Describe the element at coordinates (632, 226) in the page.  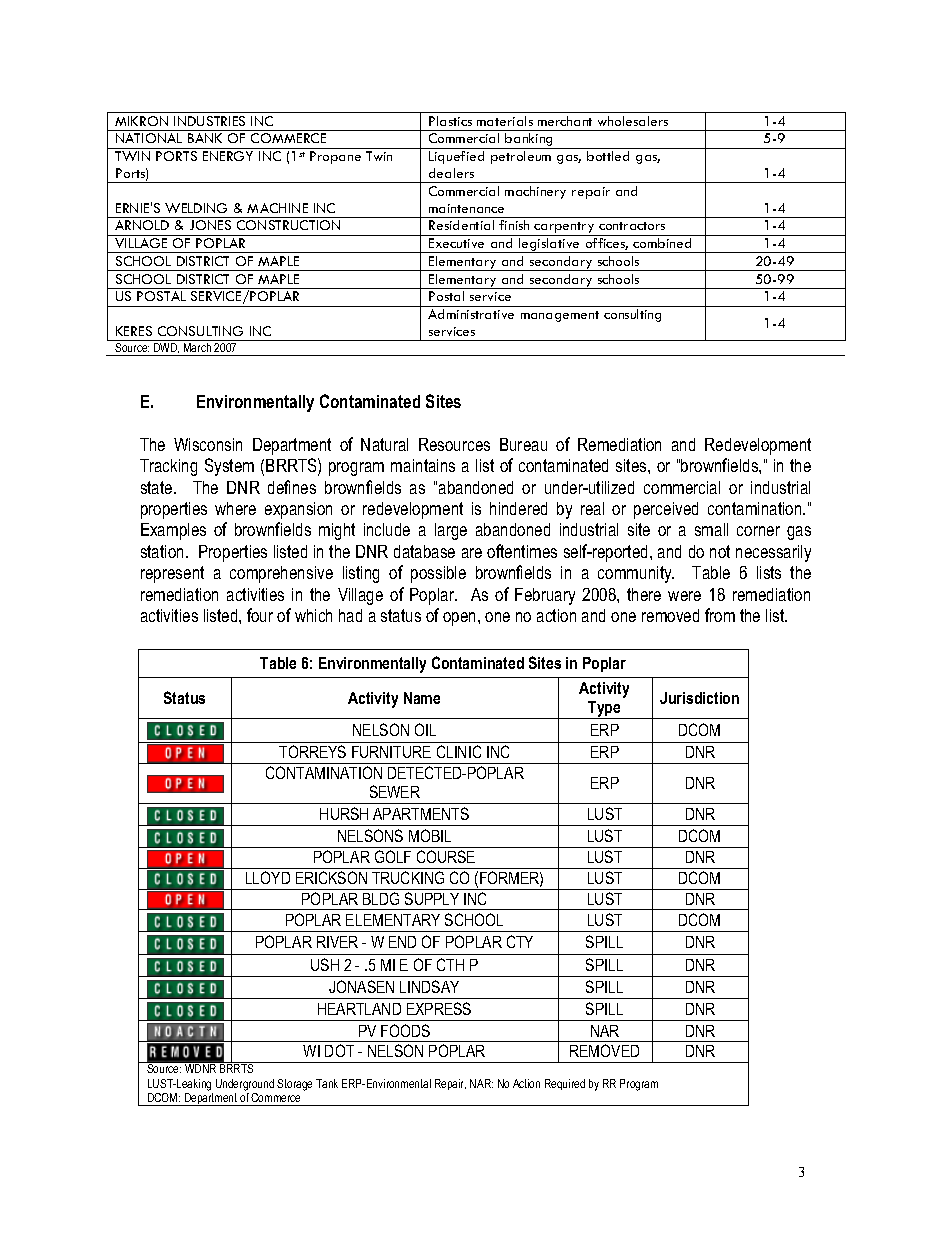
I see `contractors` at that location.
